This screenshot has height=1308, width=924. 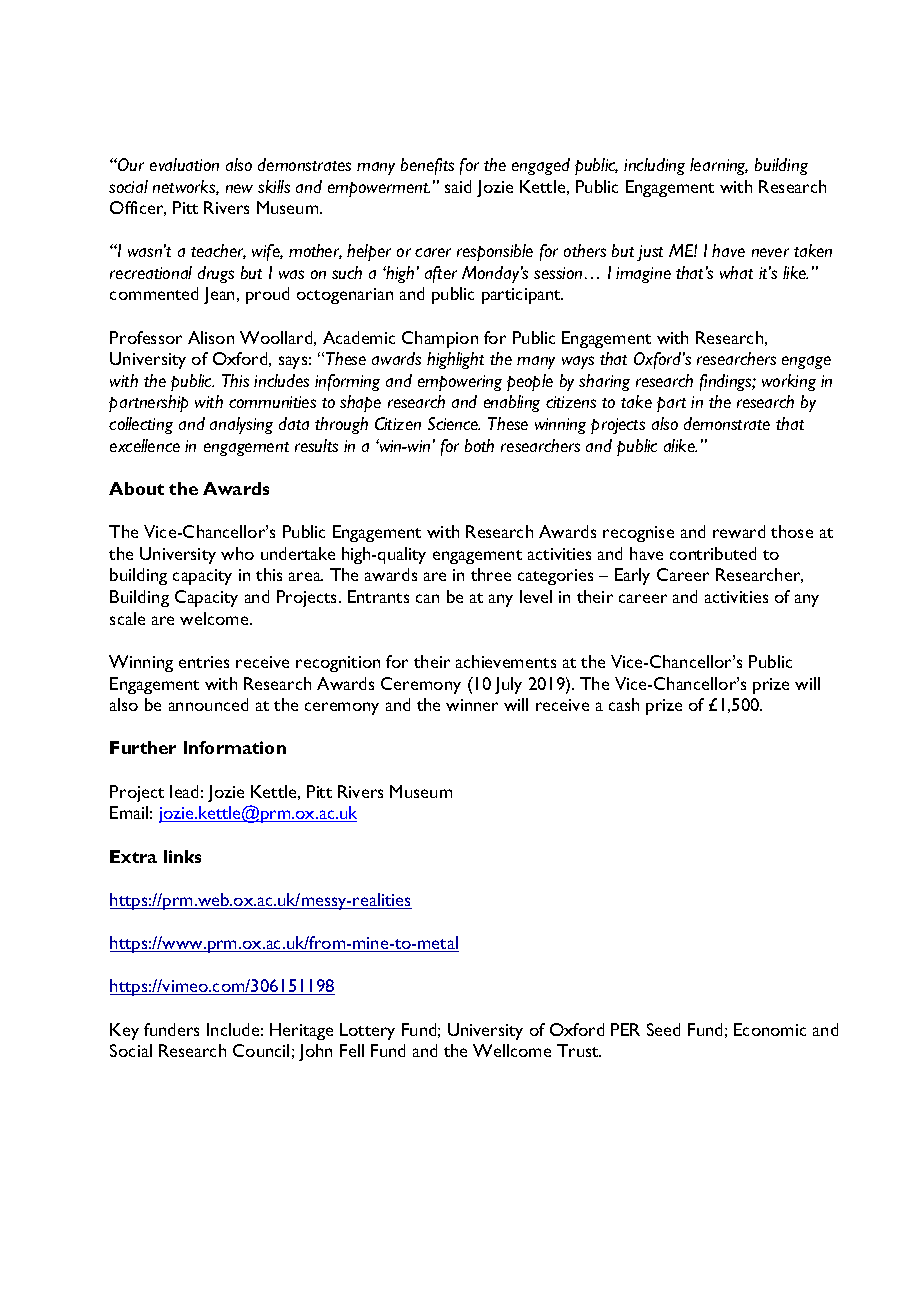 What do you see at coordinates (235, 747) in the screenshot?
I see `Information` at bounding box center [235, 747].
